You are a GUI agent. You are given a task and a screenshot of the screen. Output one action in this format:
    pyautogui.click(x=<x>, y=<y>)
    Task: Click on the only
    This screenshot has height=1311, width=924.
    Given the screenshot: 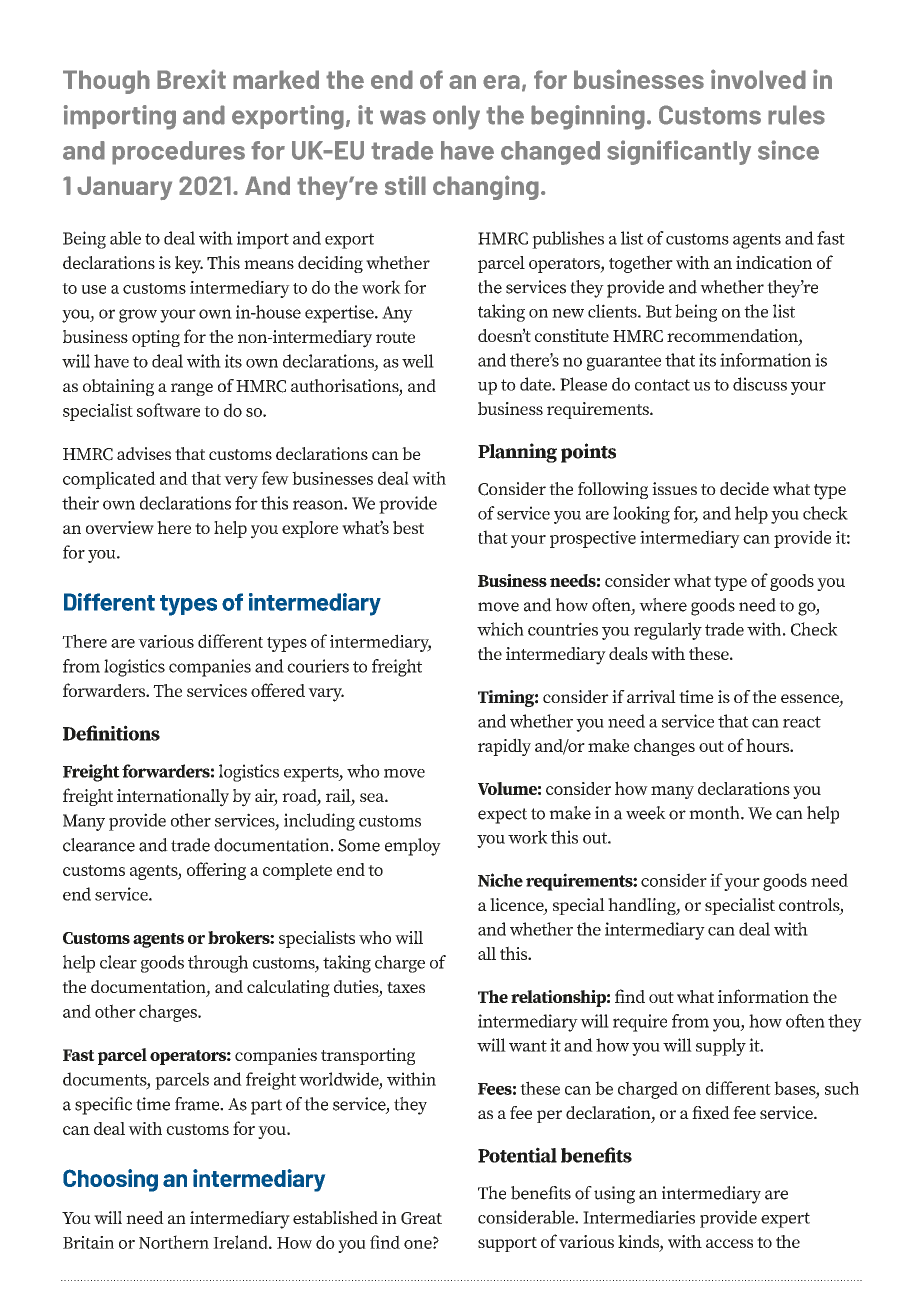 What is the action you would take?
    pyautogui.click(x=456, y=117)
